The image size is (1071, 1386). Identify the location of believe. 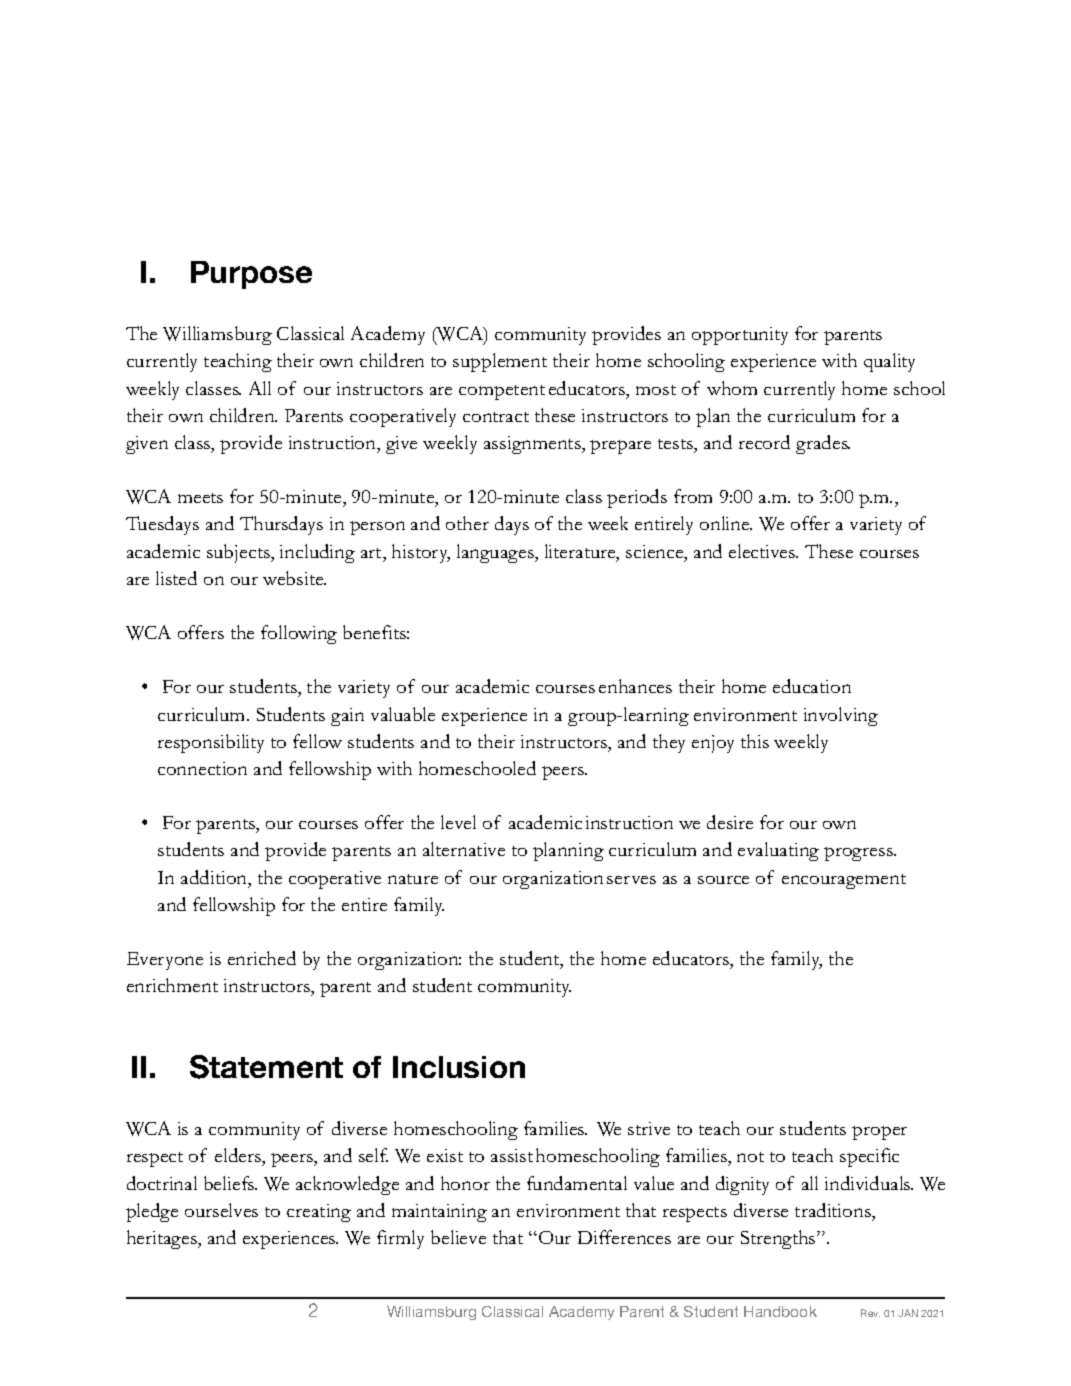
(458, 1237).
